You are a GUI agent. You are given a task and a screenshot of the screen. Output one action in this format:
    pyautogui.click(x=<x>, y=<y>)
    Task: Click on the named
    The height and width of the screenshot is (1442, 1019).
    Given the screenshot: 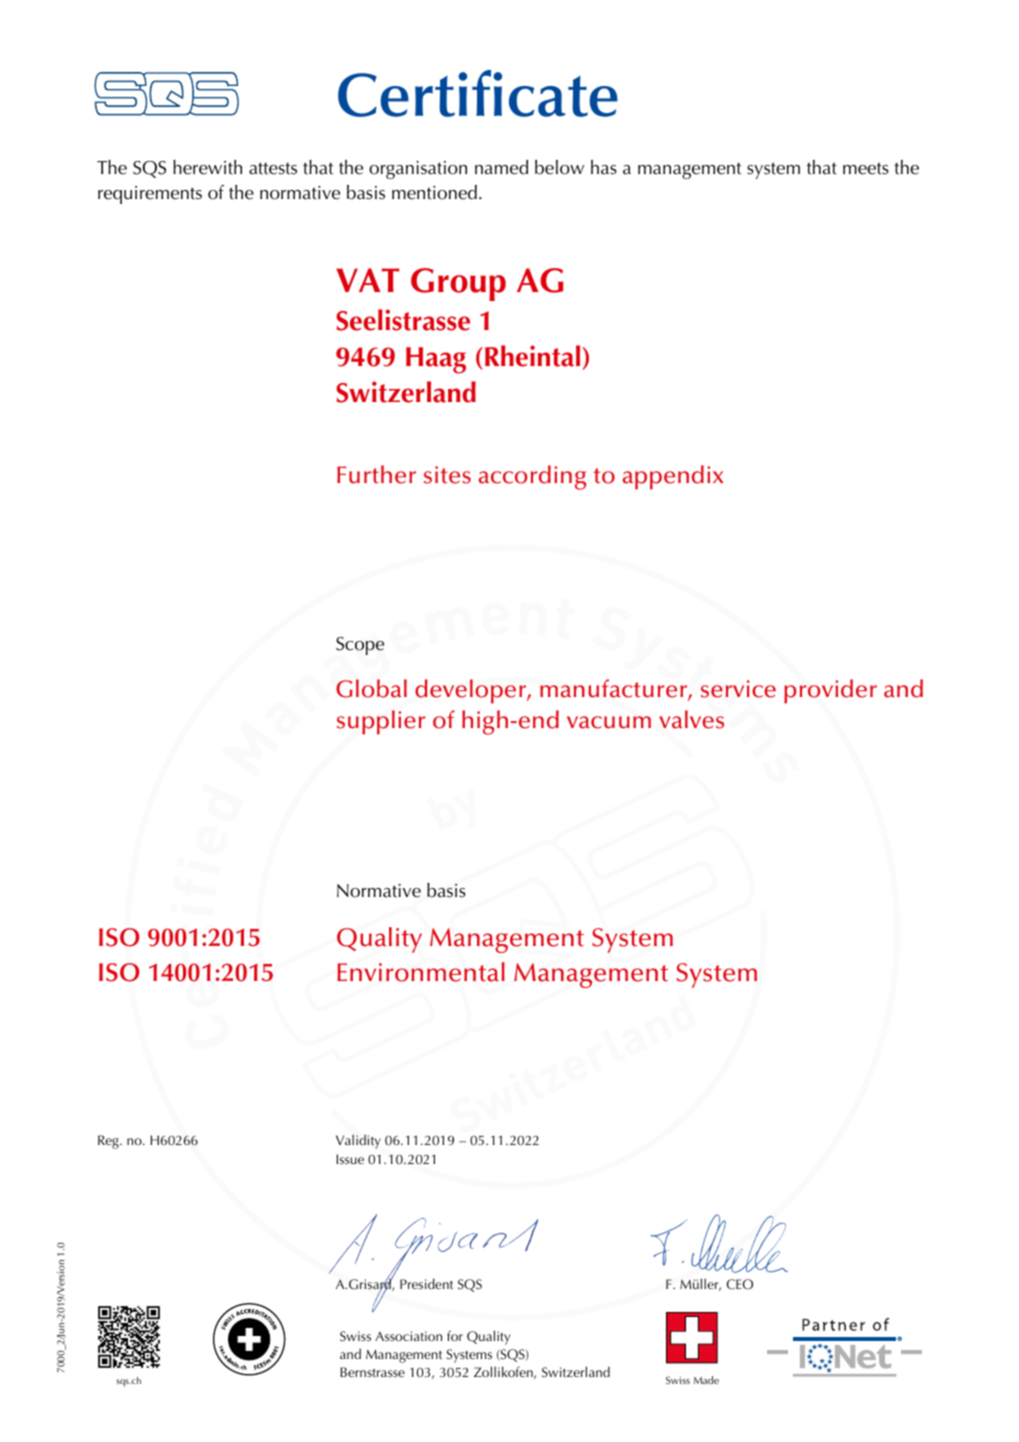 What is the action you would take?
    pyautogui.click(x=501, y=167)
